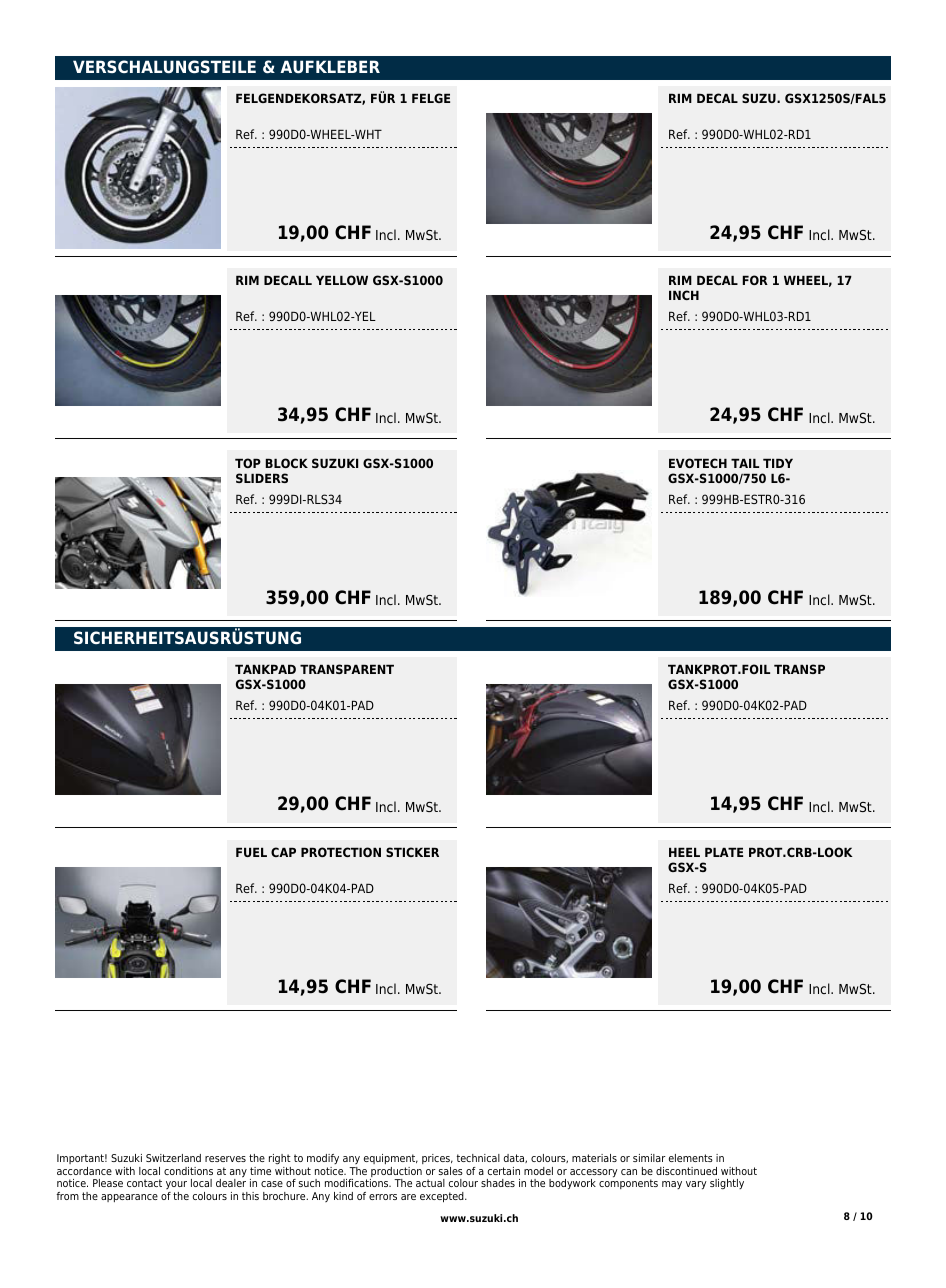 The width and height of the screenshot is (946, 1288). What do you see at coordinates (745, 463) in the screenshot?
I see `TAIL` at bounding box center [745, 463].
